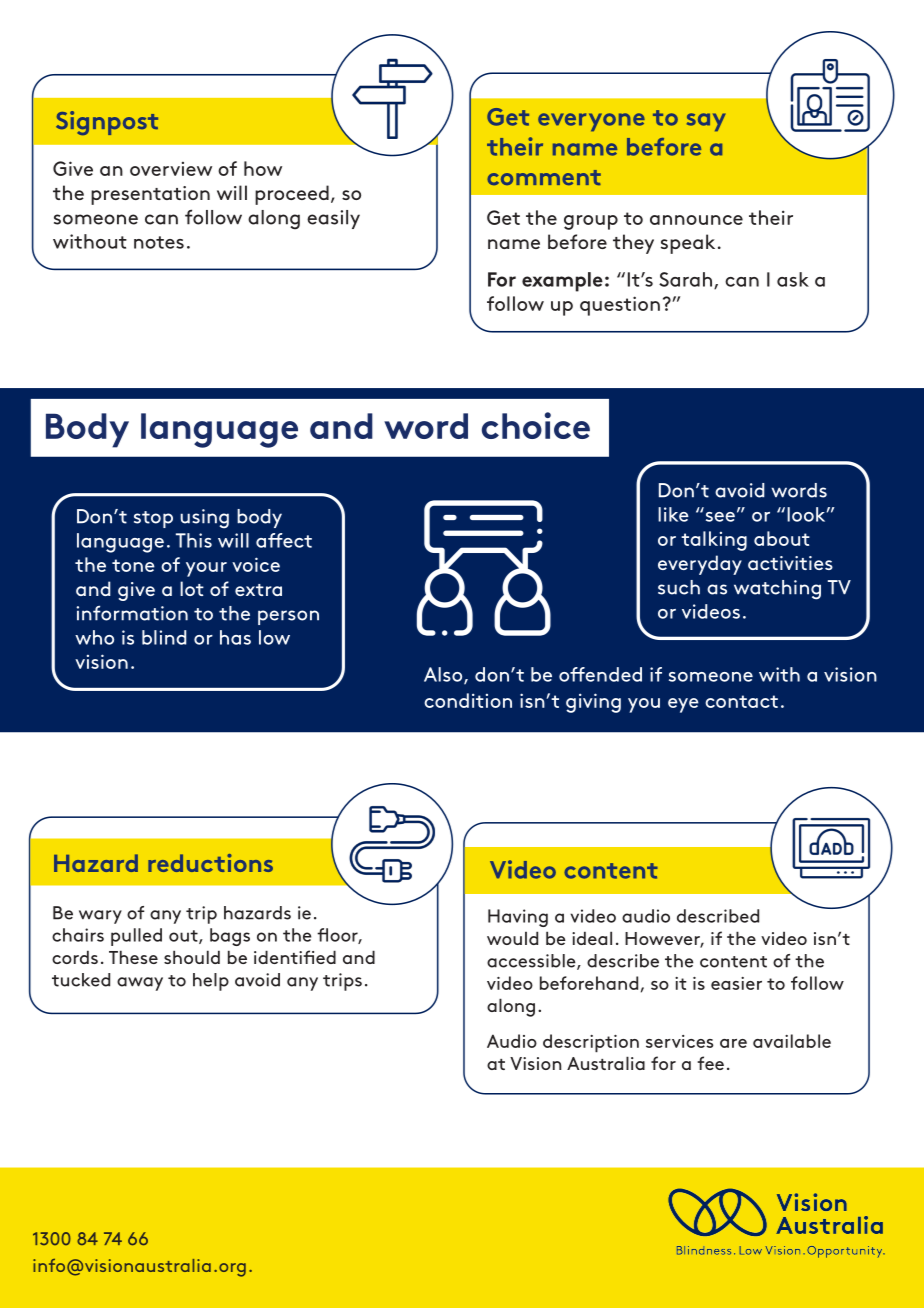  Describe the element at coordinates (683, 705) in the screenshot. I see `eye` at that location.
